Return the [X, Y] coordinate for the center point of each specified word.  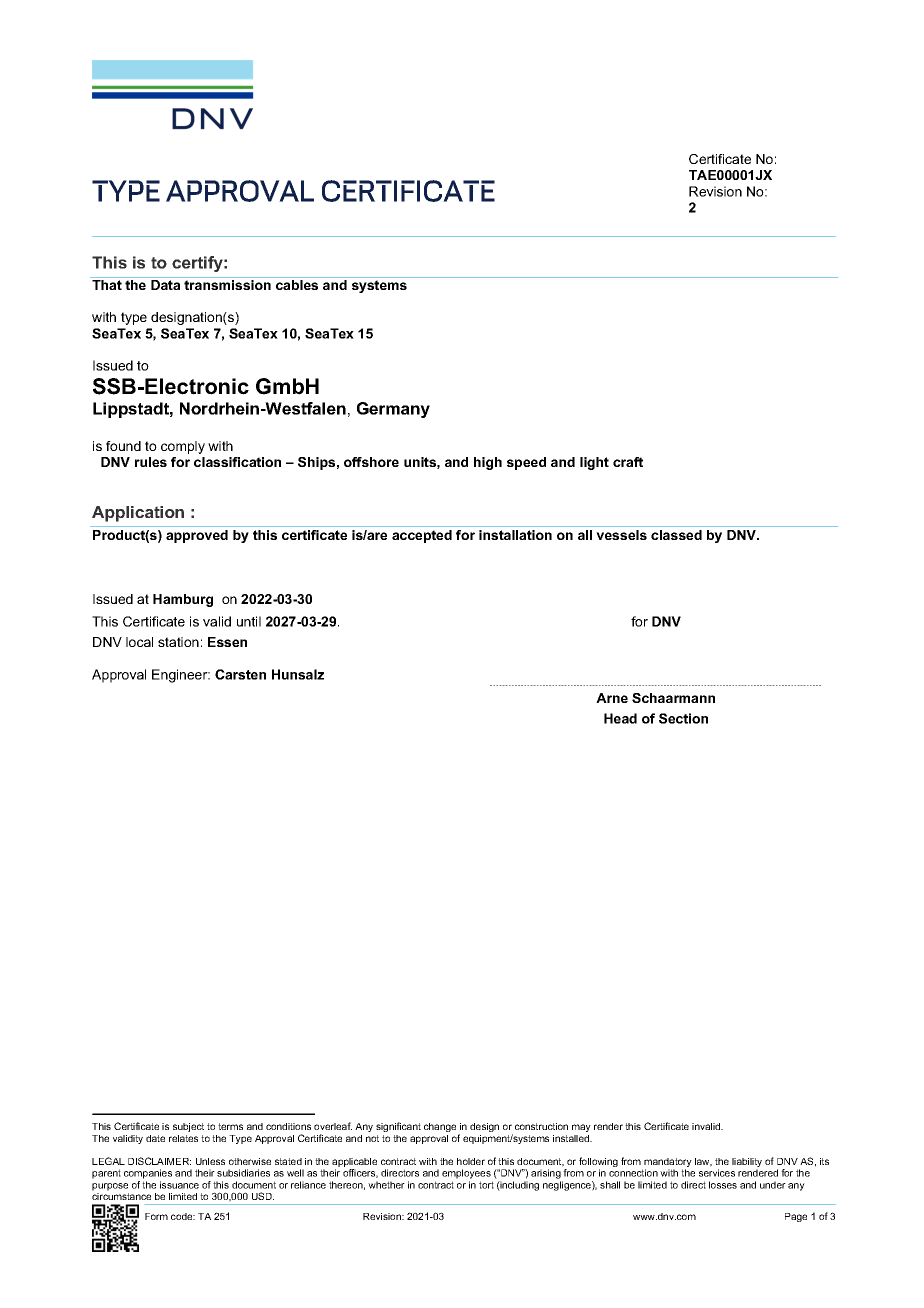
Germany [393, 410]
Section [683, 718]
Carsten [240, 674]
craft [628, 462]
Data [165, 285]
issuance [179, 1185]
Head [620, 718]
